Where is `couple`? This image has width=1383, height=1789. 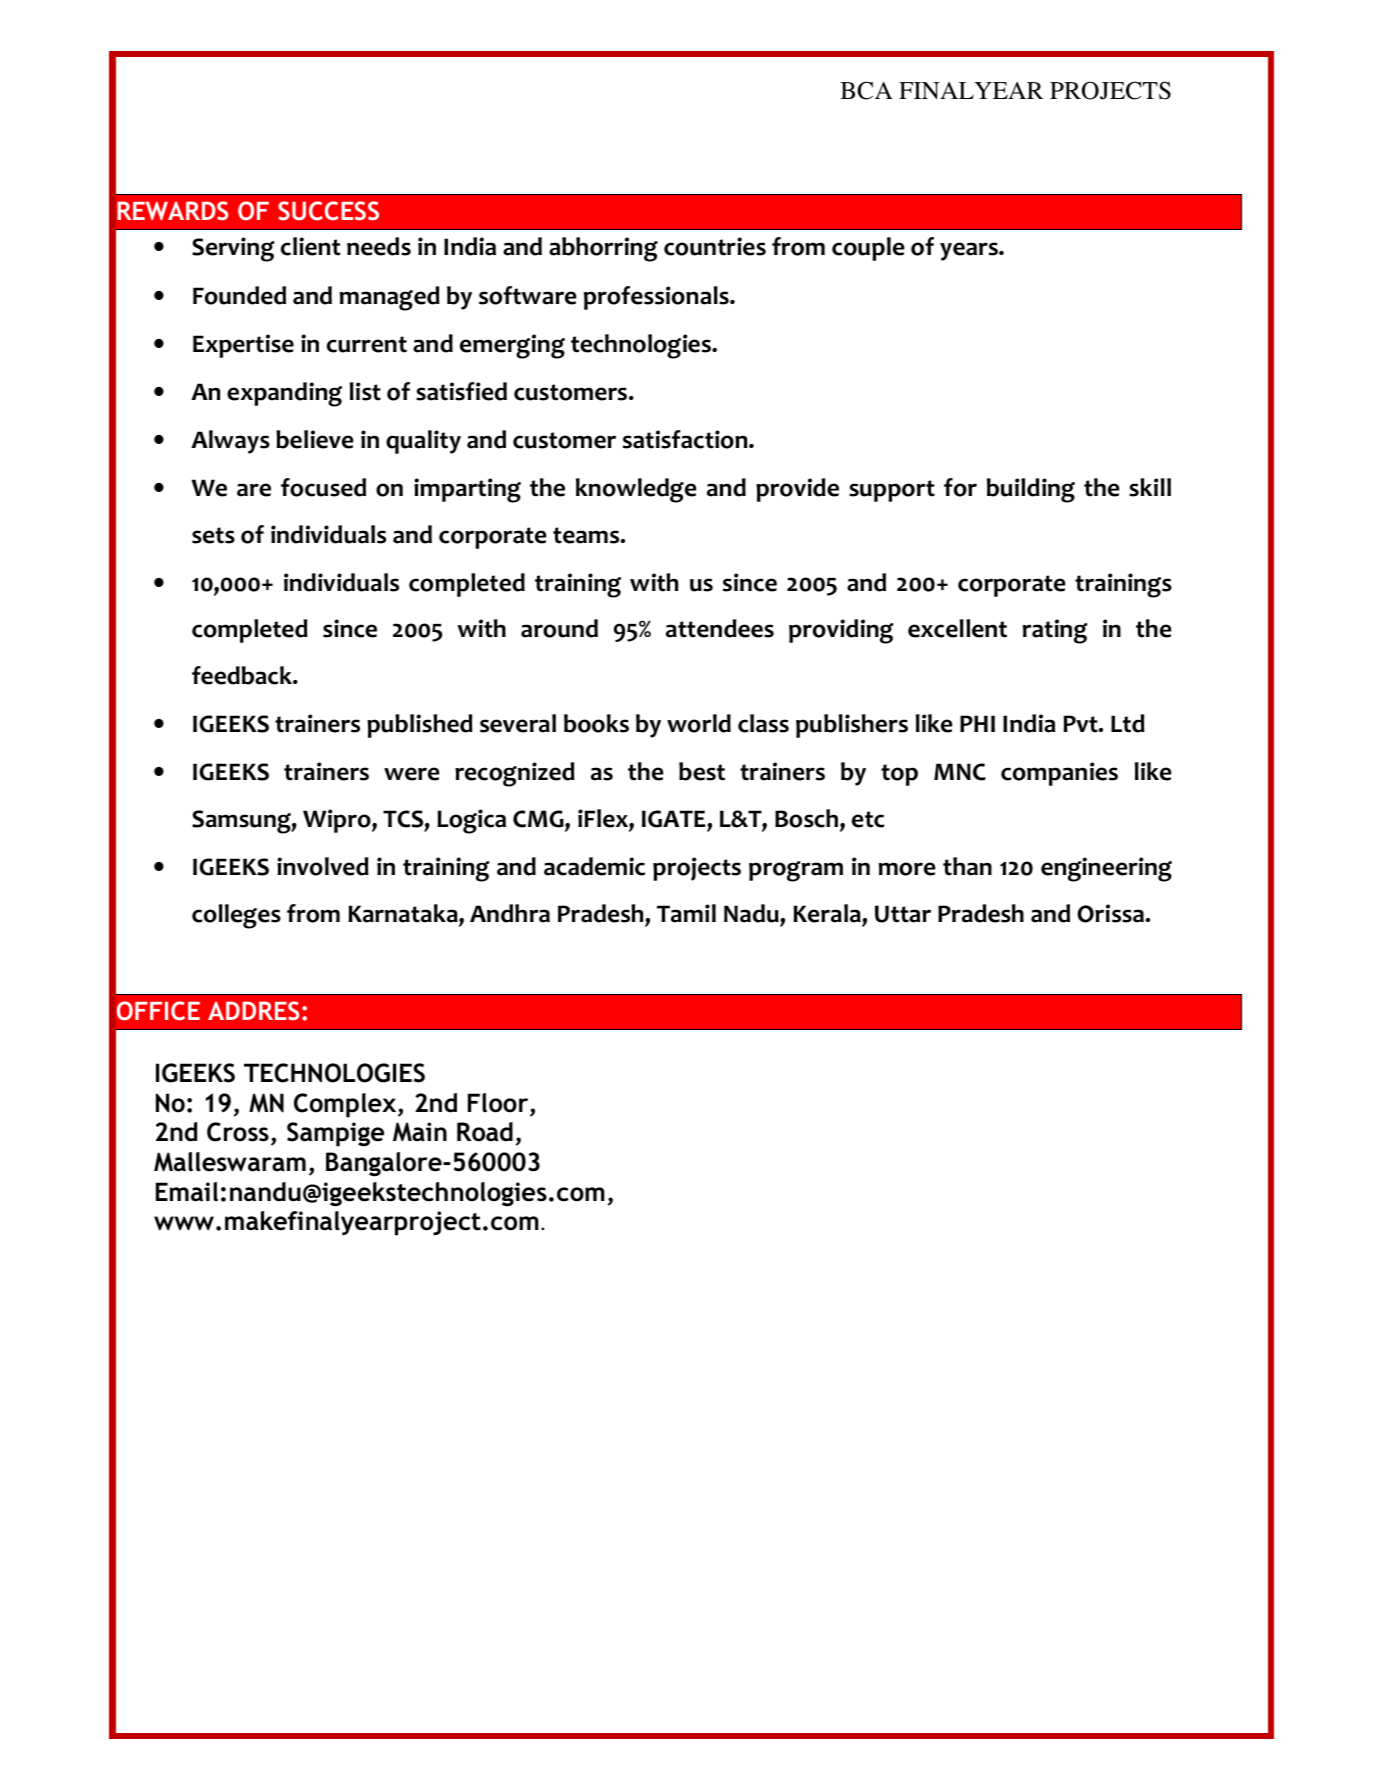 couple is located at coordinates (868, 249).
